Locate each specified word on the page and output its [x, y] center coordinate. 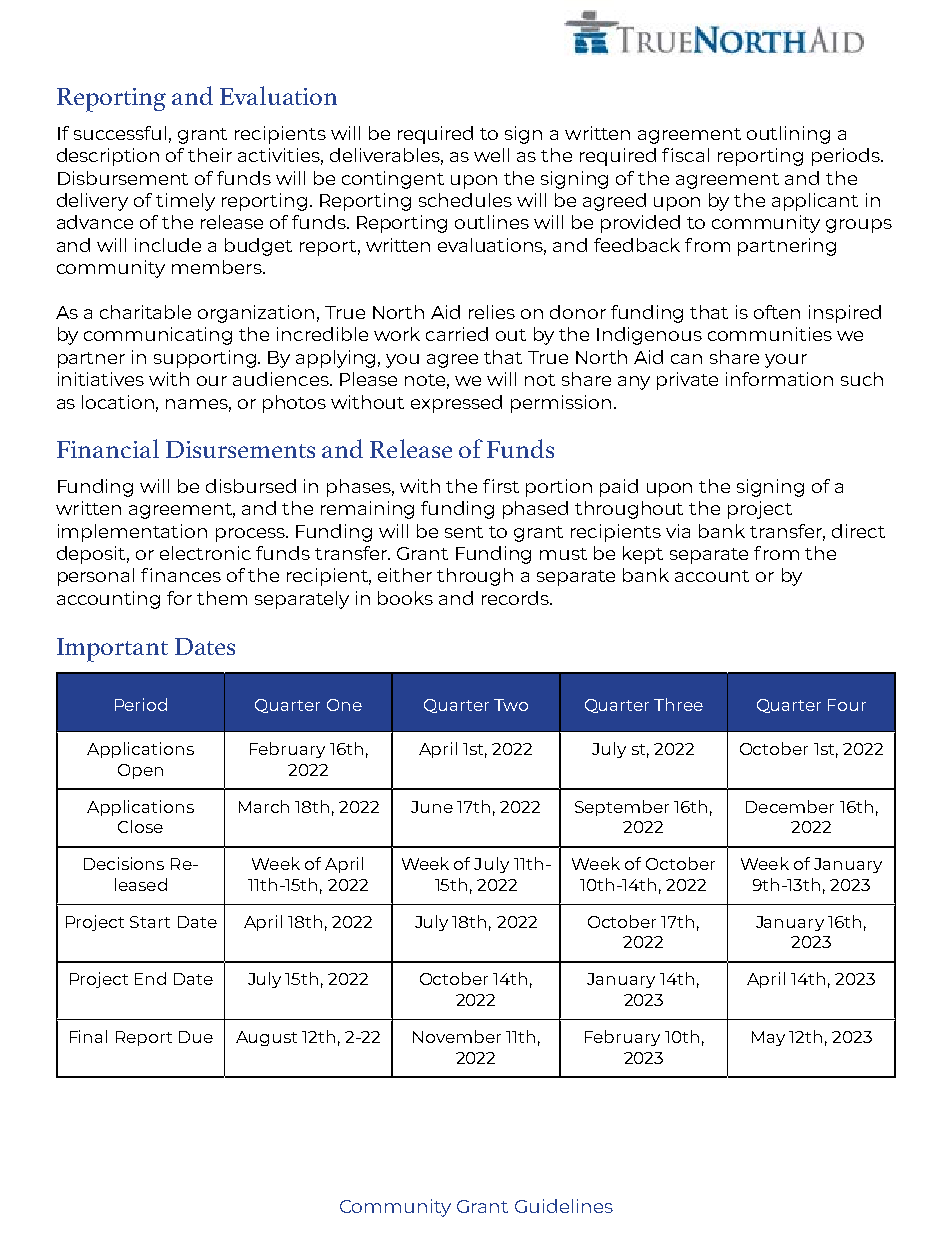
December [790, 806]
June [432, 807]
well [491, 155]
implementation [132, 533]
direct [858, 531]
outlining [788, 135]
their [210, 155]
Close [140, 826]
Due [196, 1037]
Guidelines [564, 1206]
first [501, 486]
